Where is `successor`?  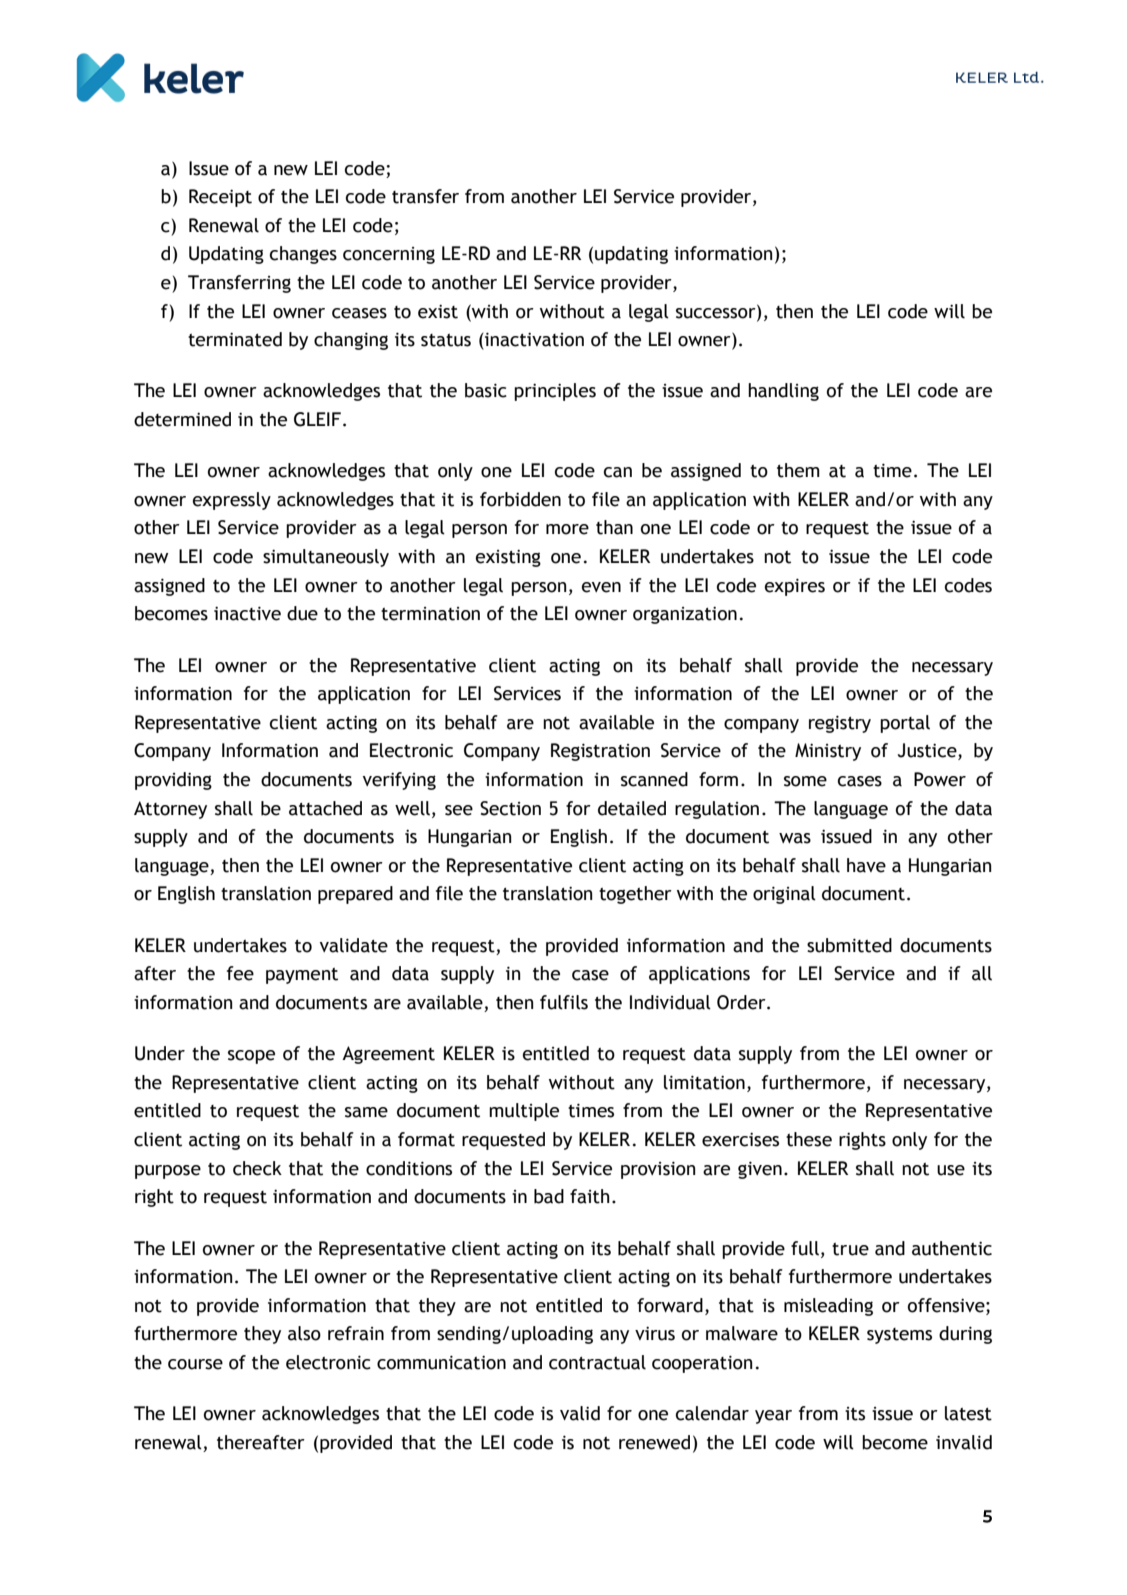
successor is located at coordinates (717, 312).
